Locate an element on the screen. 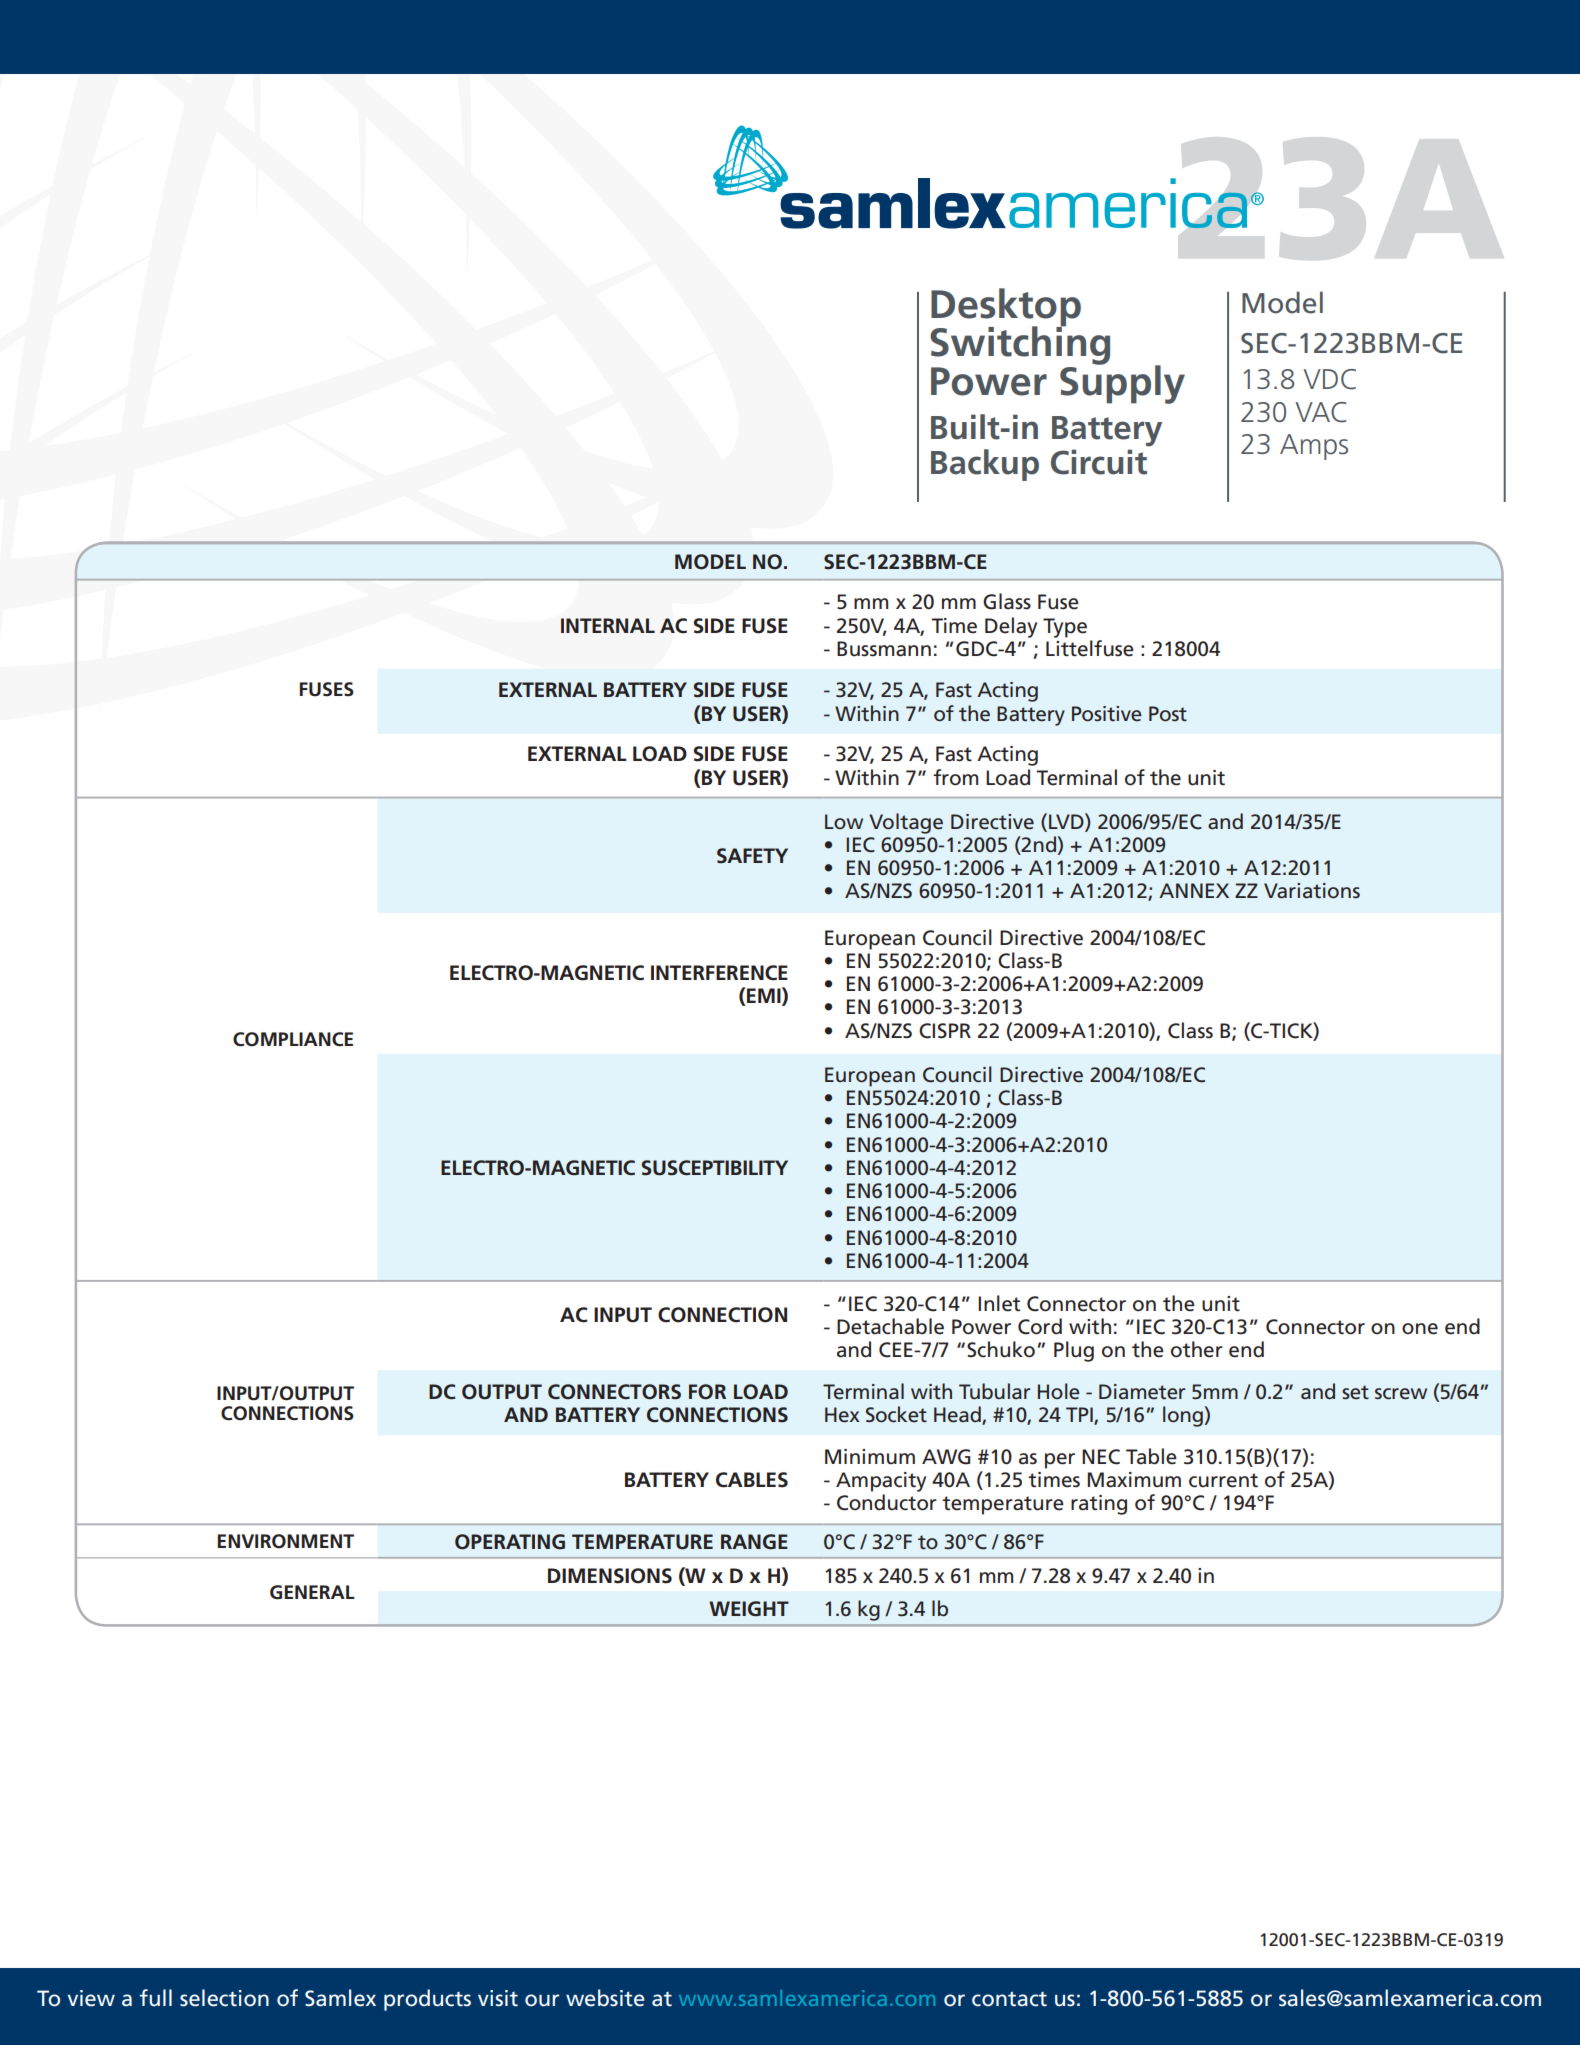 This screenshot has width=1580, height=2045. other is located at coordinates (1197, 1349).
